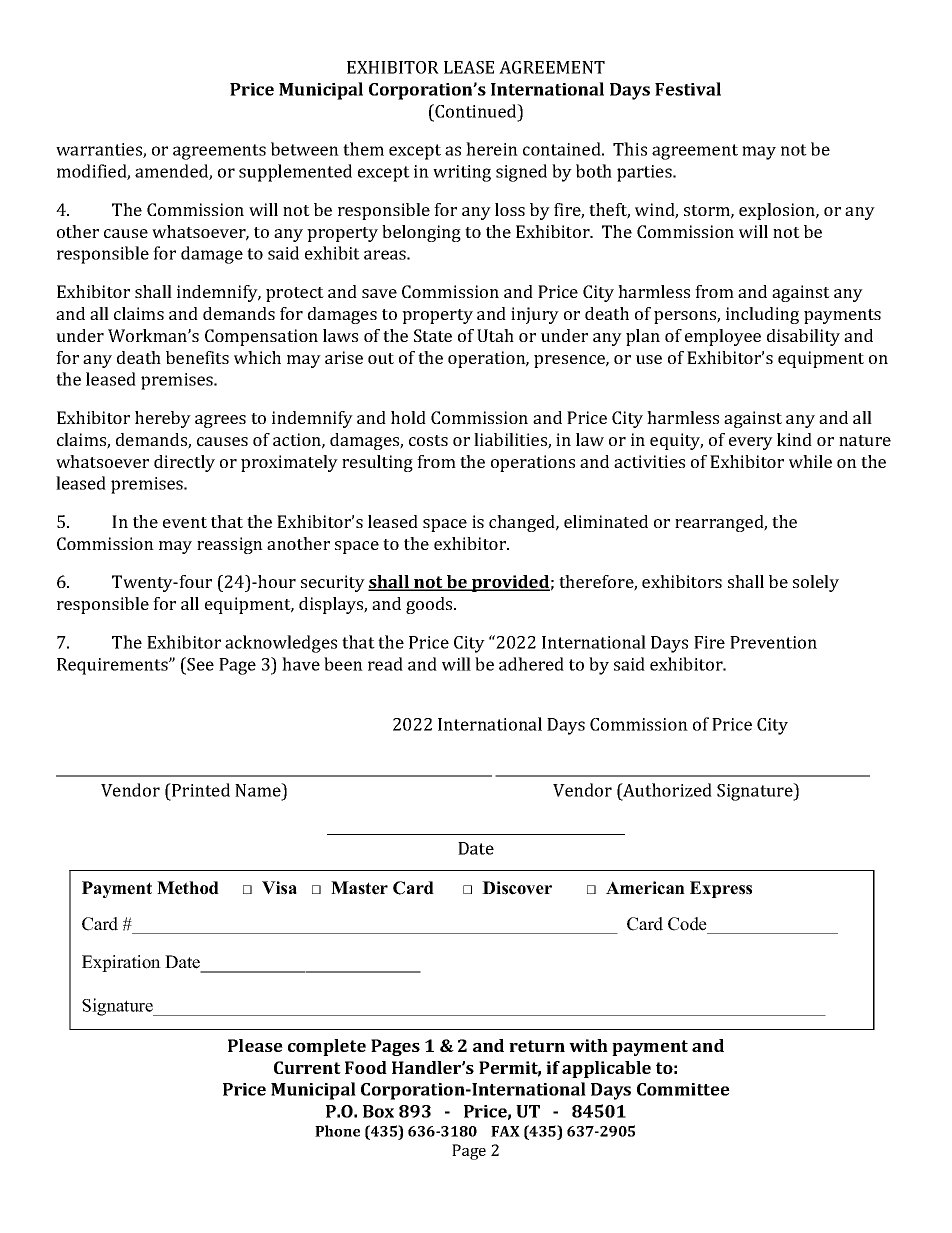 Image resolution: width=952 pixels, height=1233 pixels. I want to click on Express, so click(721, 889).
